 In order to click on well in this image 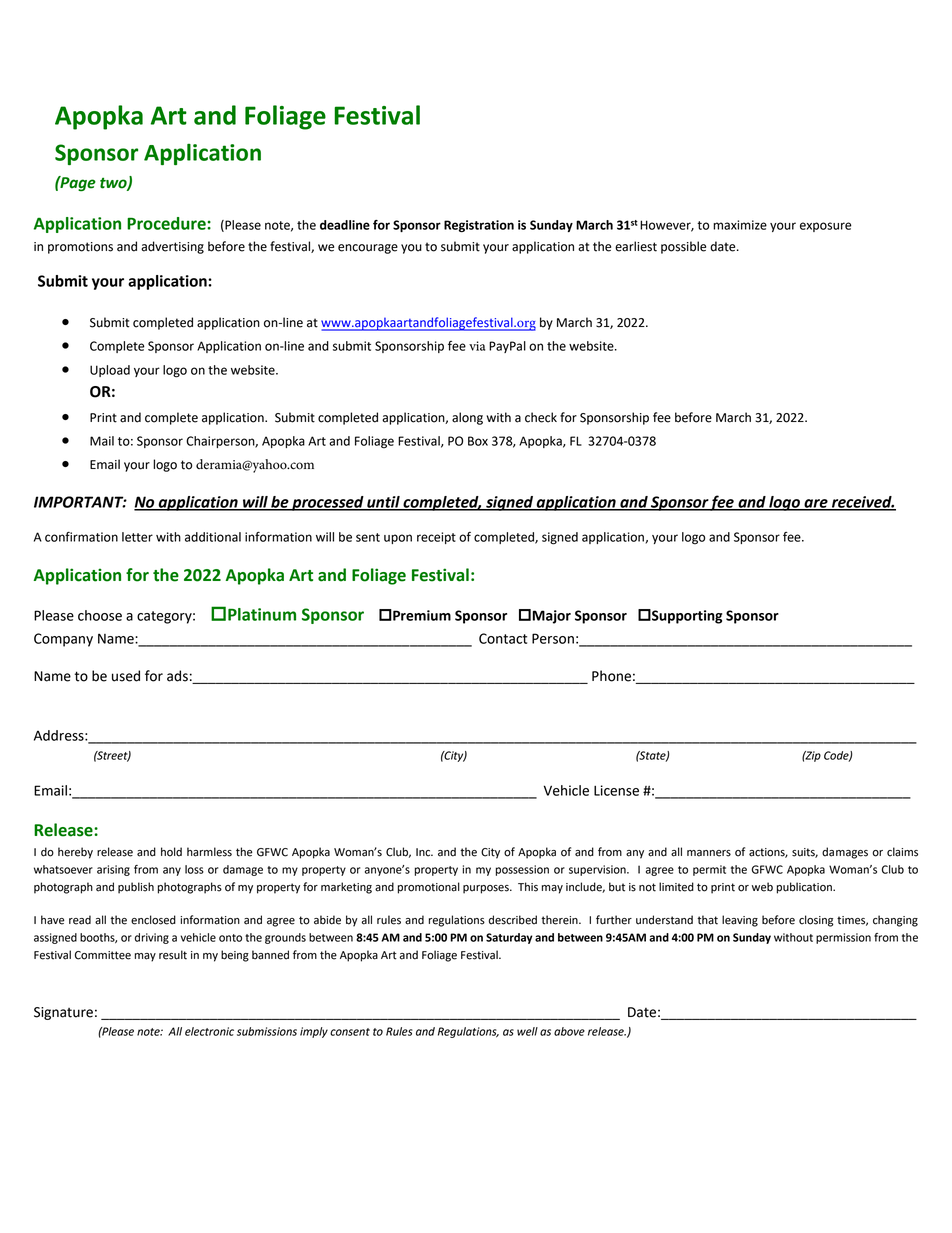, I will do `click(527, 1031)`.
